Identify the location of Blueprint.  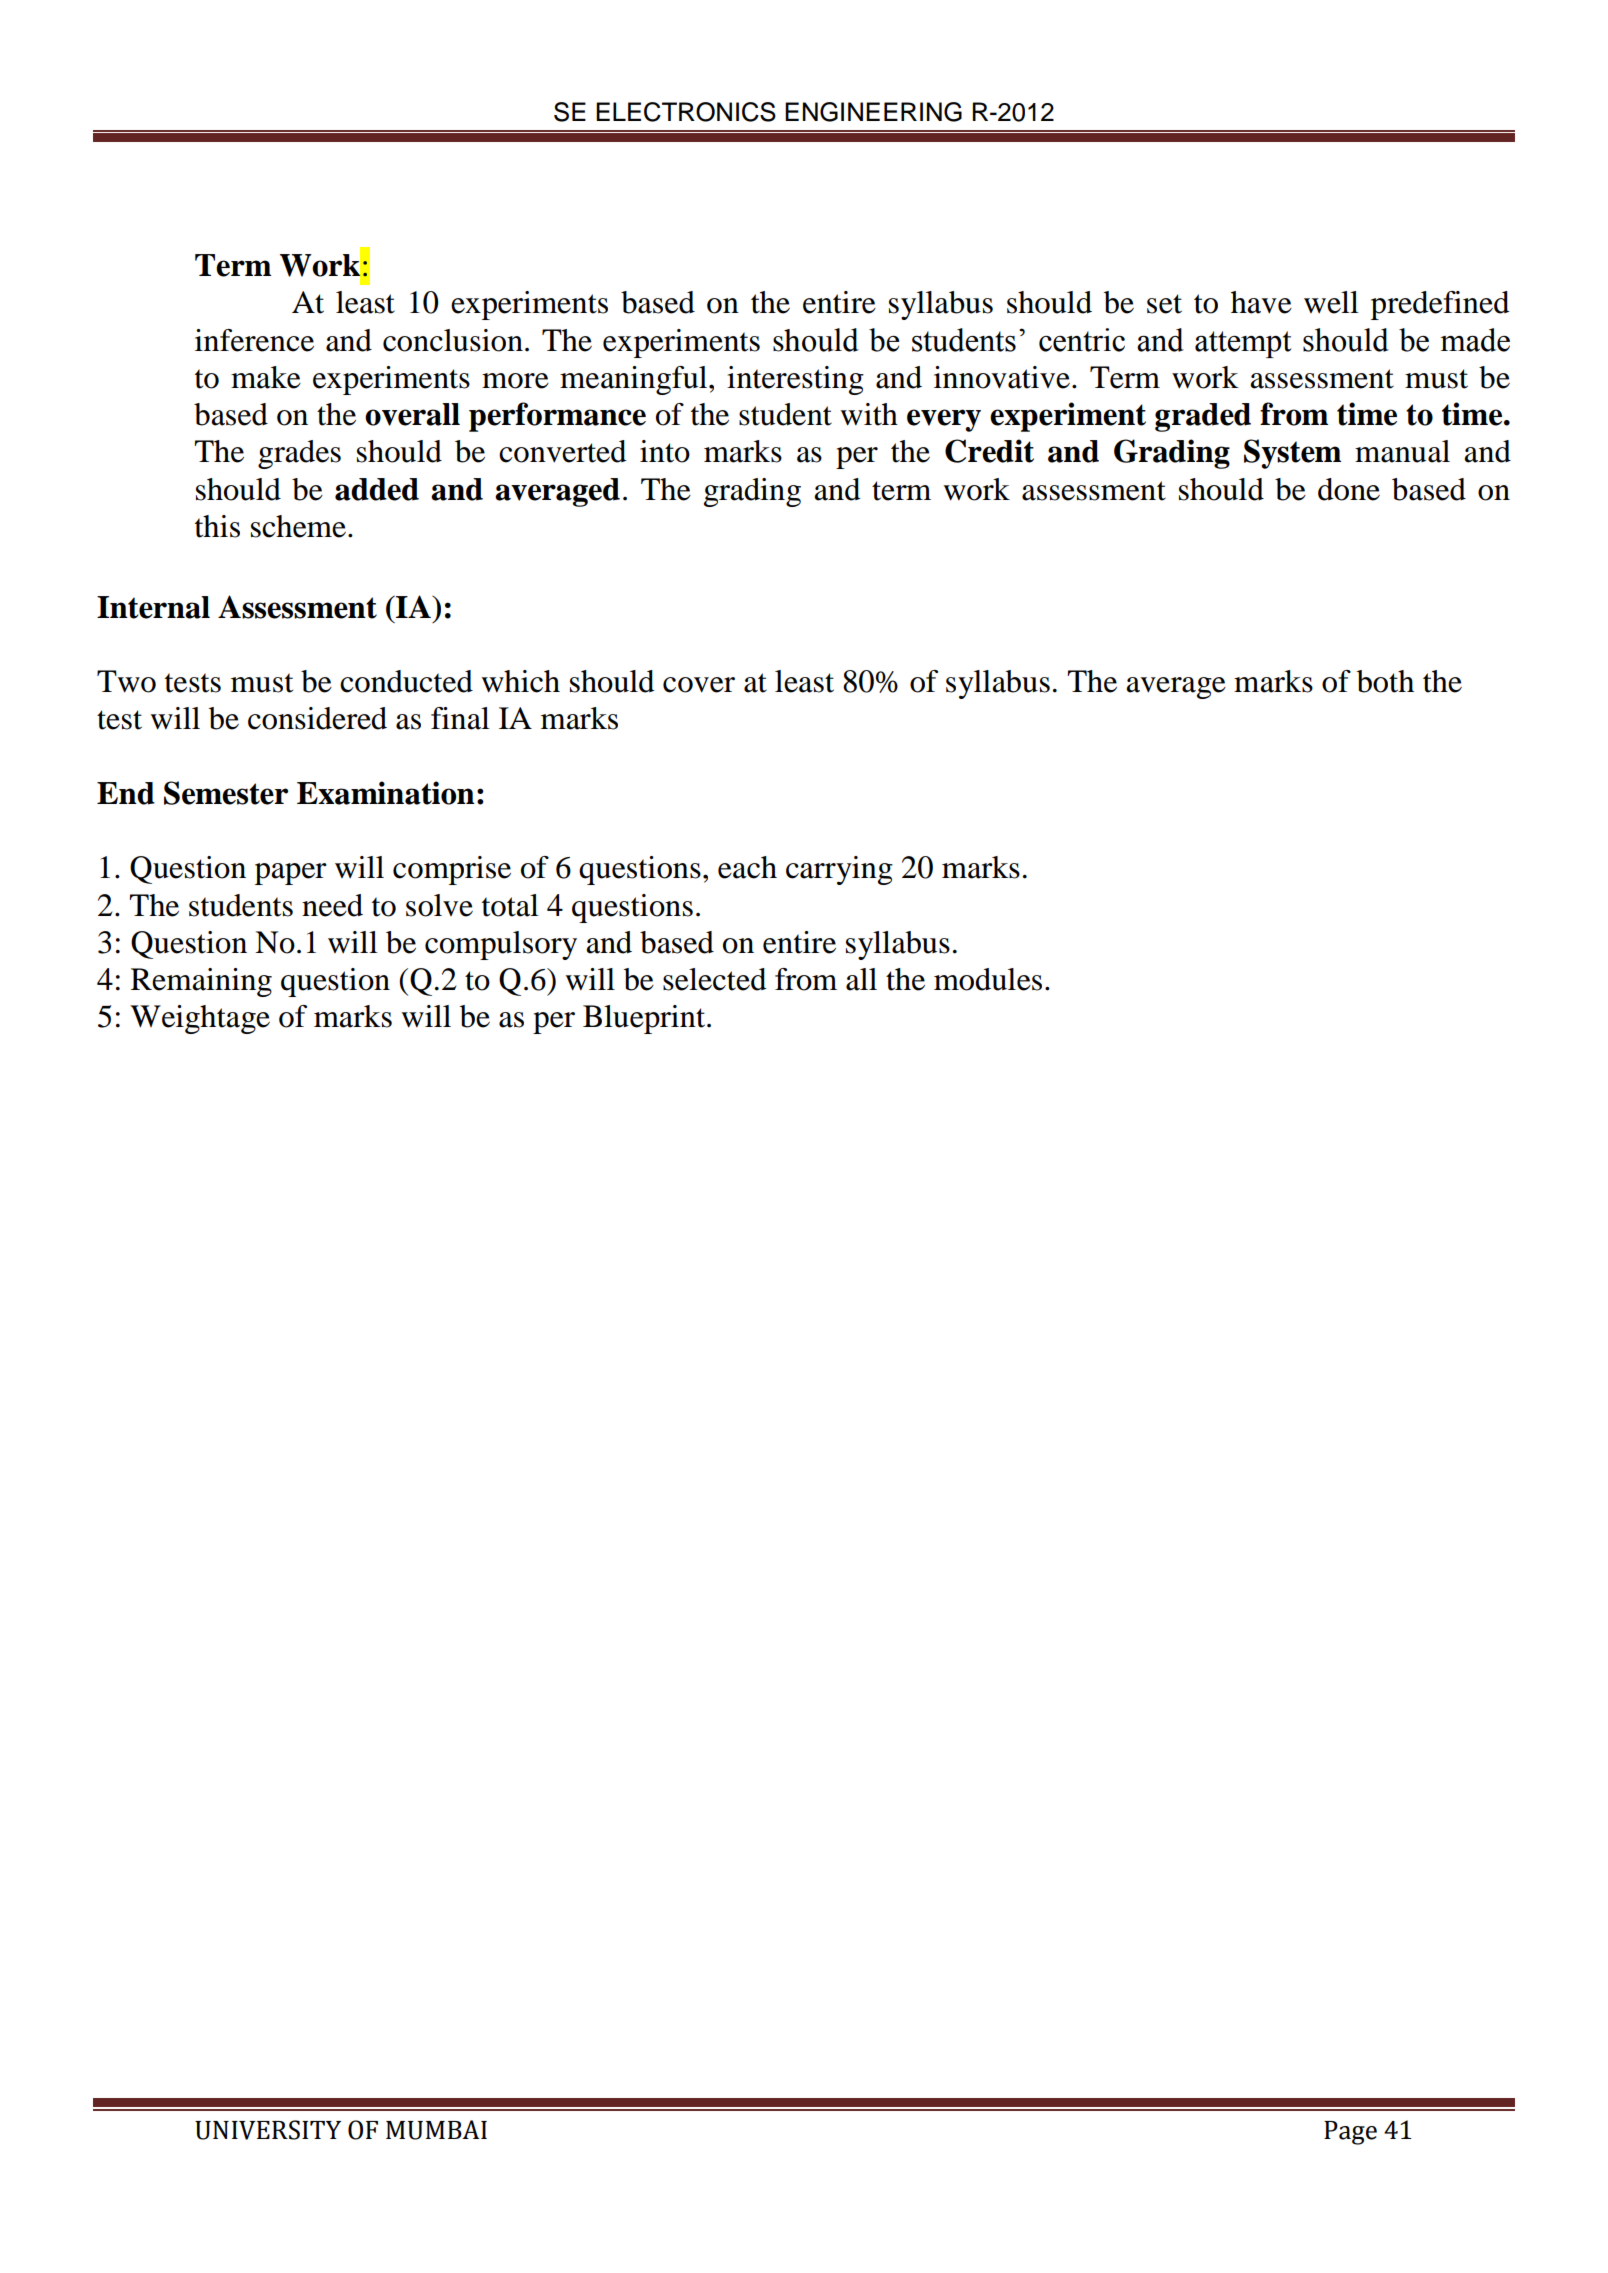
(645, 1019).
